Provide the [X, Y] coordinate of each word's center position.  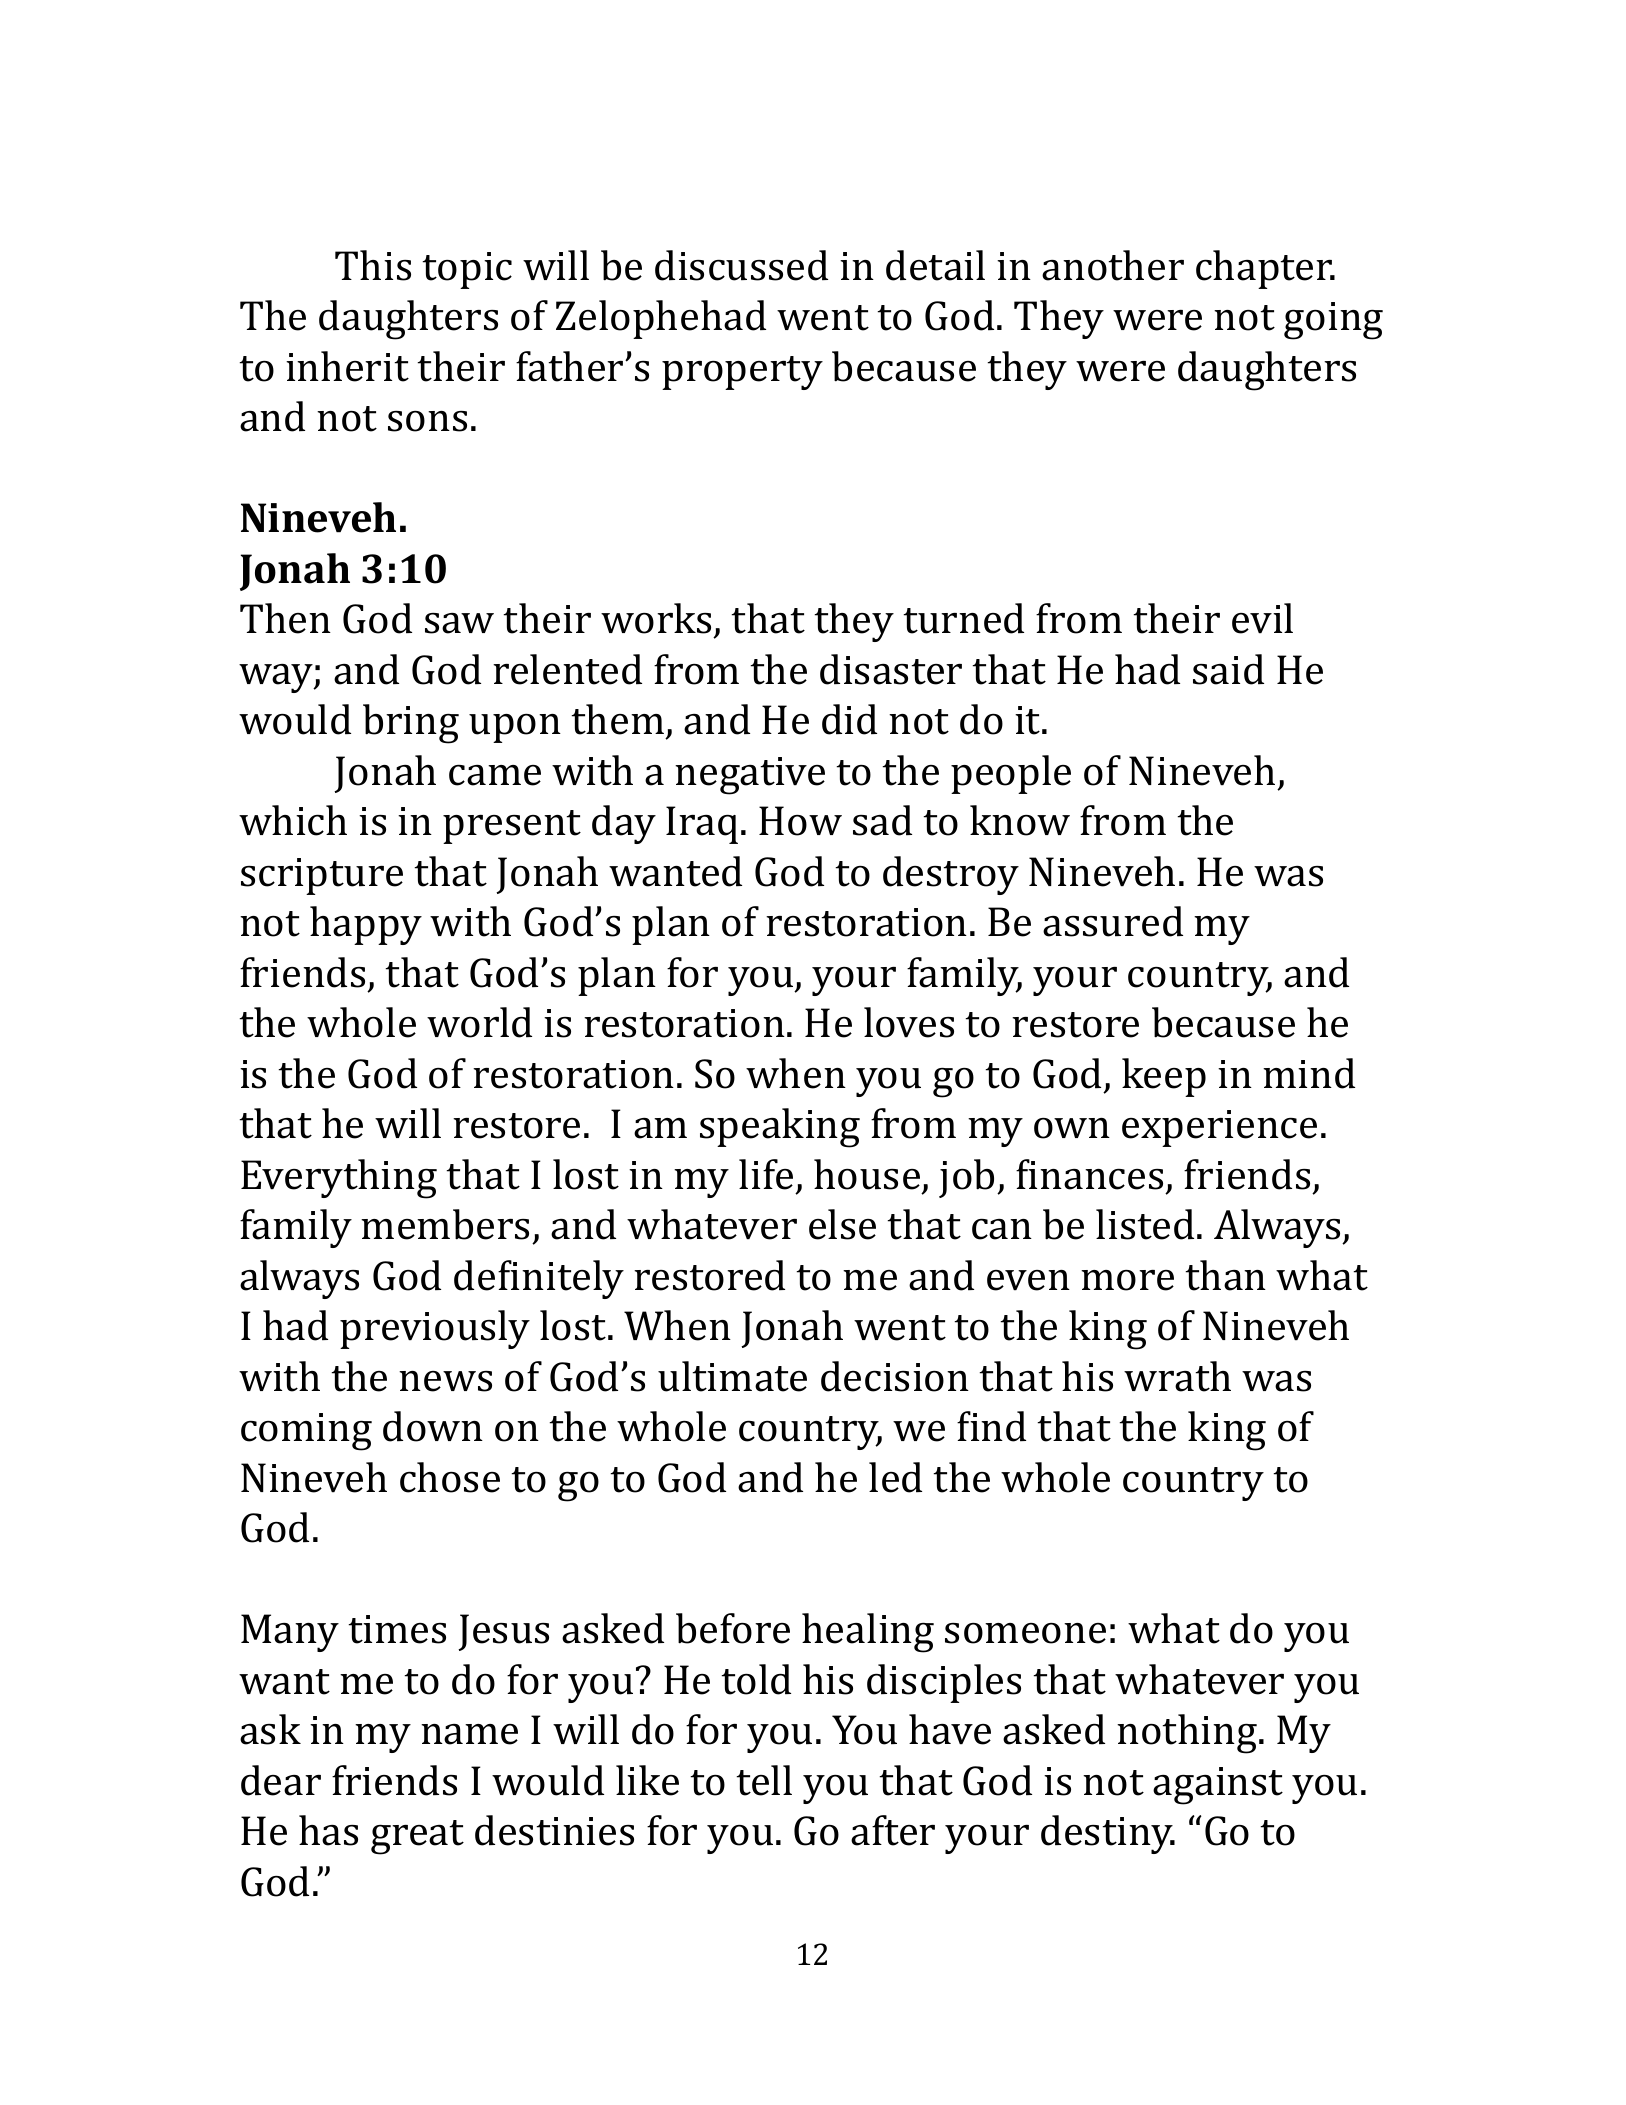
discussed [741, 265]
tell [764, 1780]
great [417, 1837]
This [373, 265]
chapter [1265, 269]
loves [909, 1022]
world [479, 1022]
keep [1164, 1077]
